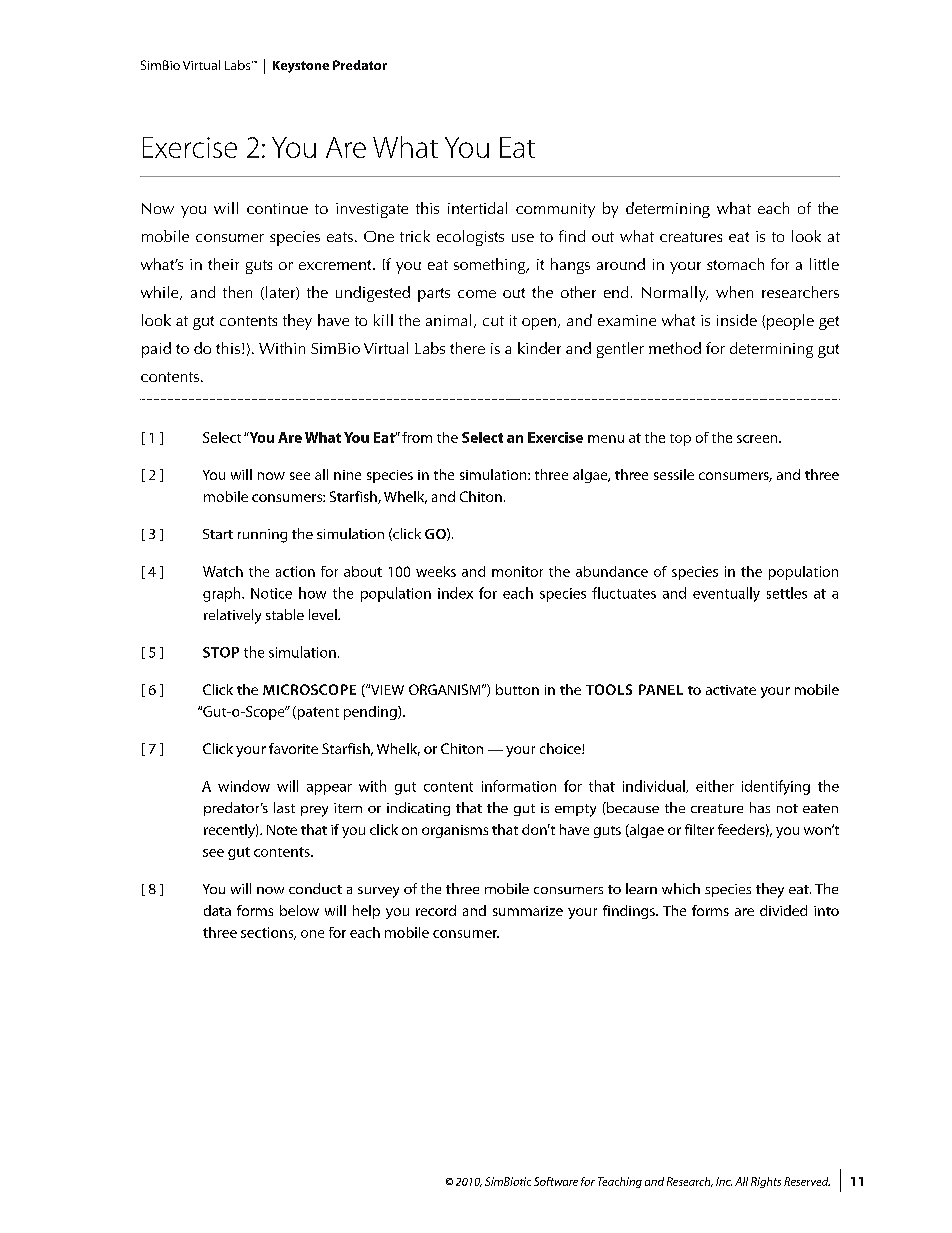 The height and width of the page is (1233, 952). What do you see at coordinates (735, 264) in the page?
I see `stomach` at bounding box center [735, 264].
